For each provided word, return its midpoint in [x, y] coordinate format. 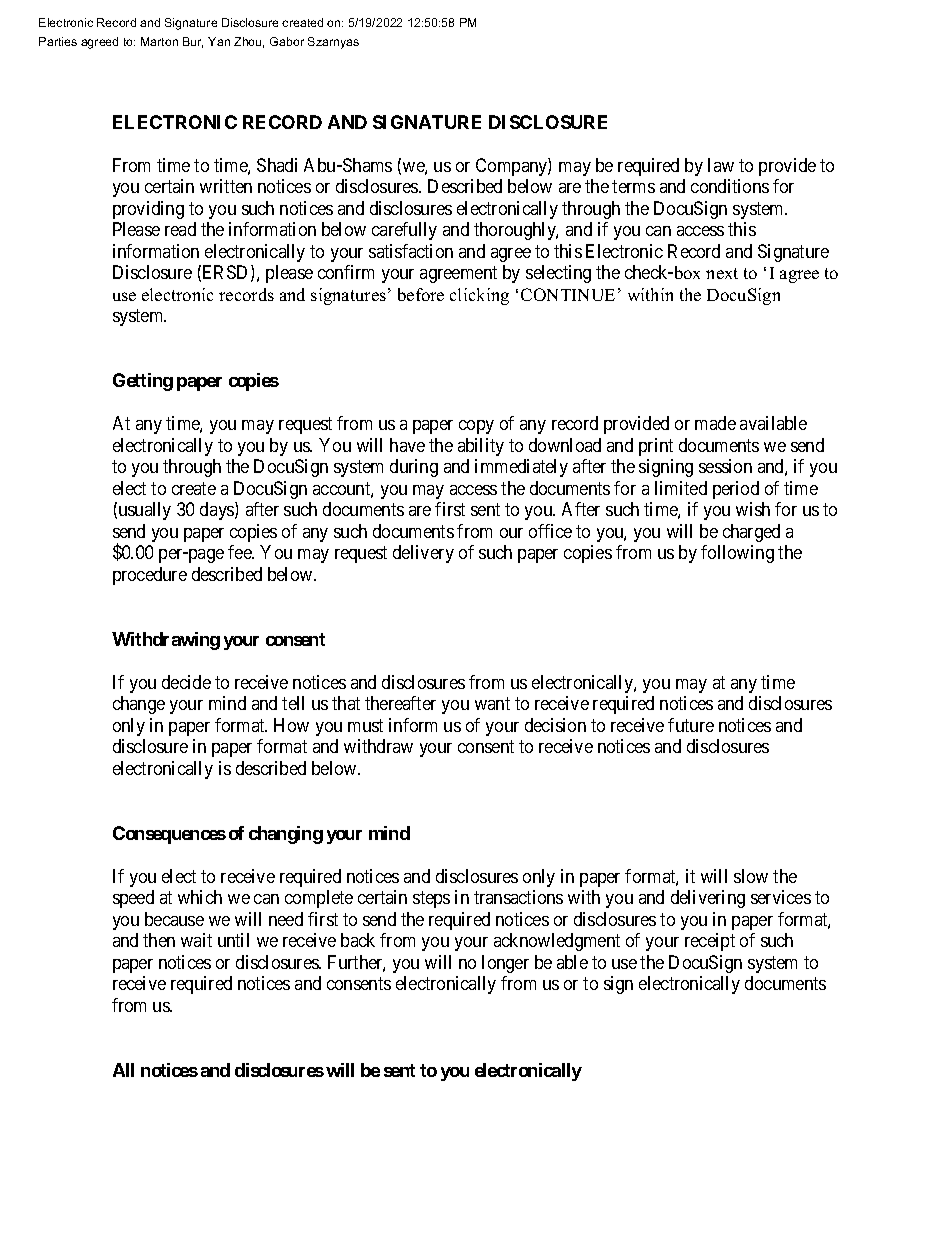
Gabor [287, 41]
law [721, 165]
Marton [159, 41]
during [414, 468]
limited [681, 488]
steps [431, 899]
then [159, 940]
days [218, 511]
